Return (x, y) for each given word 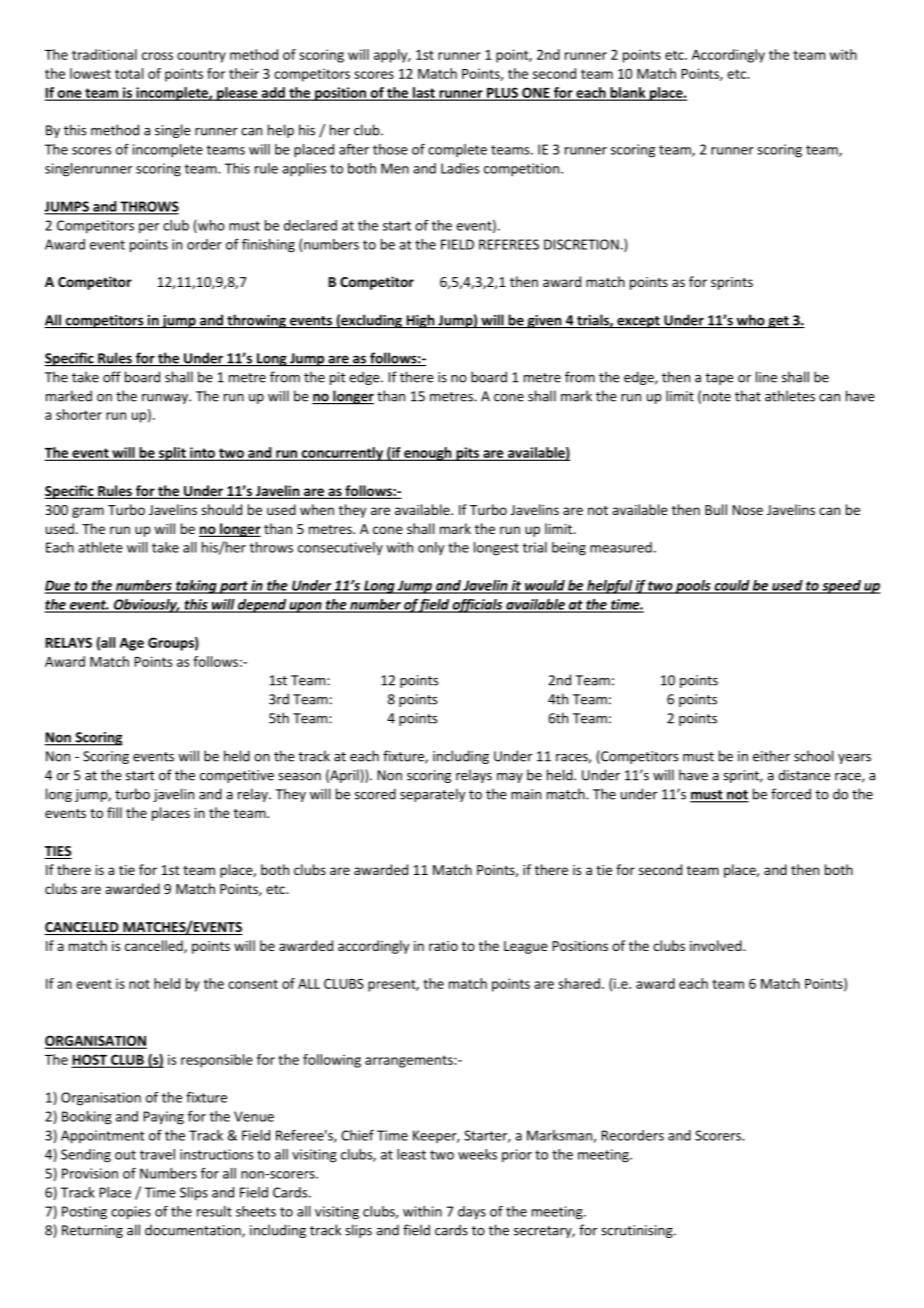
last (424, 93)
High (420, 321)
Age (132, 644)
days (472, 1213)
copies (131, 1213)
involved (717, 945)
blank (628, 93)
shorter (79, 414)
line (766, 377)
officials (478, 606)
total (129, 73)
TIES (58, 852)
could (732, 586)
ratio (443, 946)
